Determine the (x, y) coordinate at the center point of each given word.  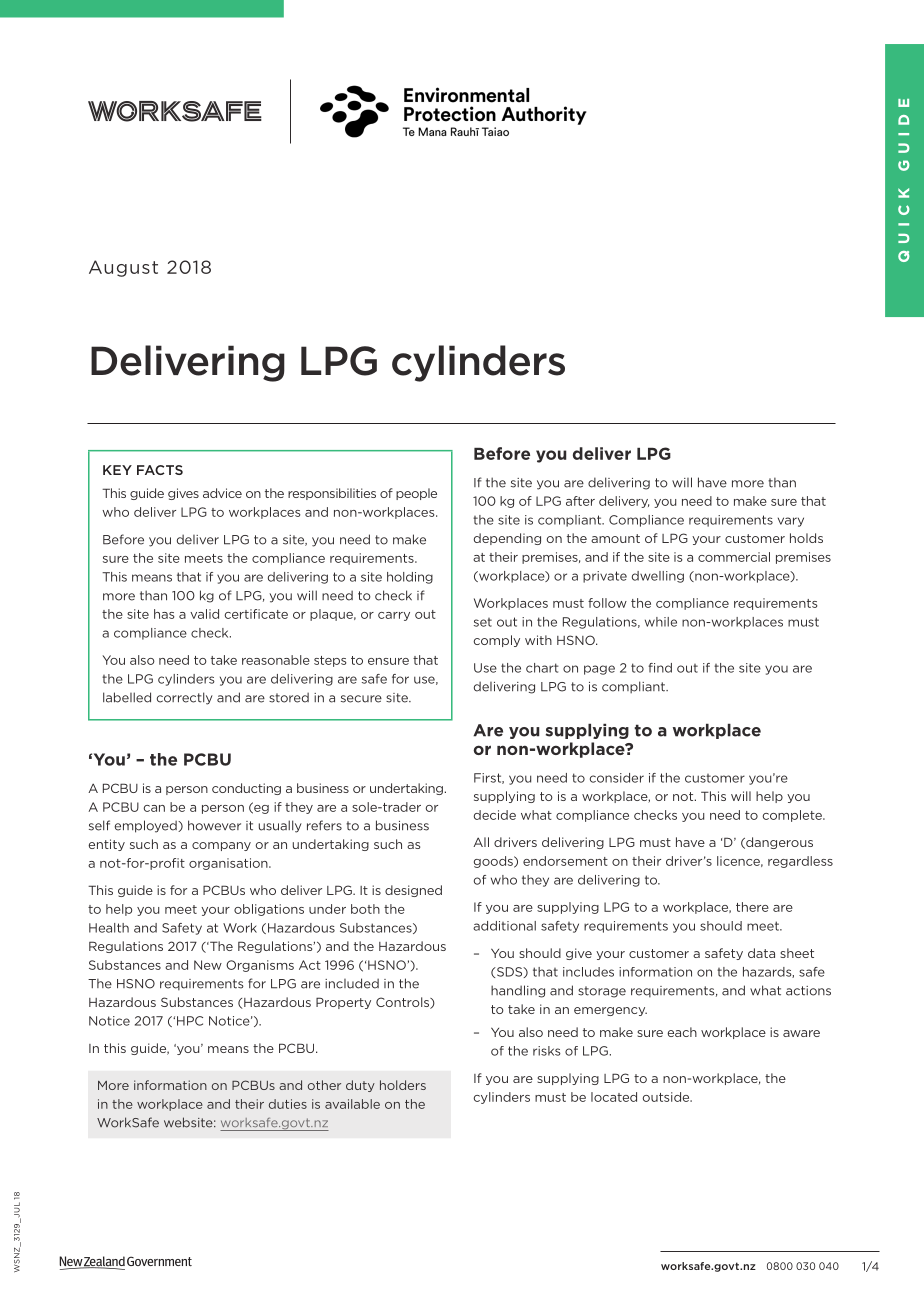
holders (403, 1085)
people (416, 494)
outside (667, 1097)
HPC (190, 1021)
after (580, 501)
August (123, 268)
